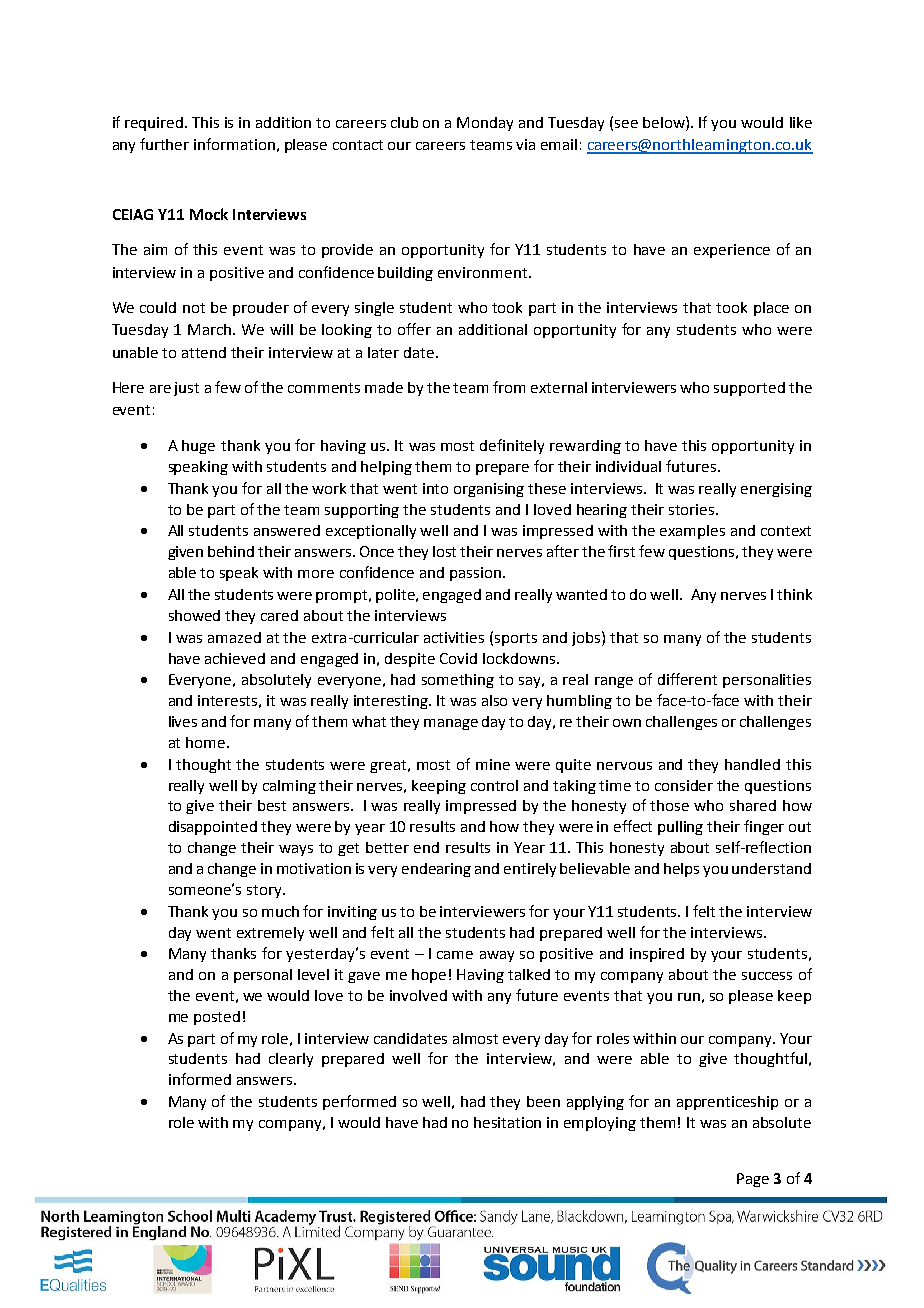 The width and height of the document is (924, 1308). Describe the element at coordinates (436, 870) in the document. I see `endearing` at that location.
